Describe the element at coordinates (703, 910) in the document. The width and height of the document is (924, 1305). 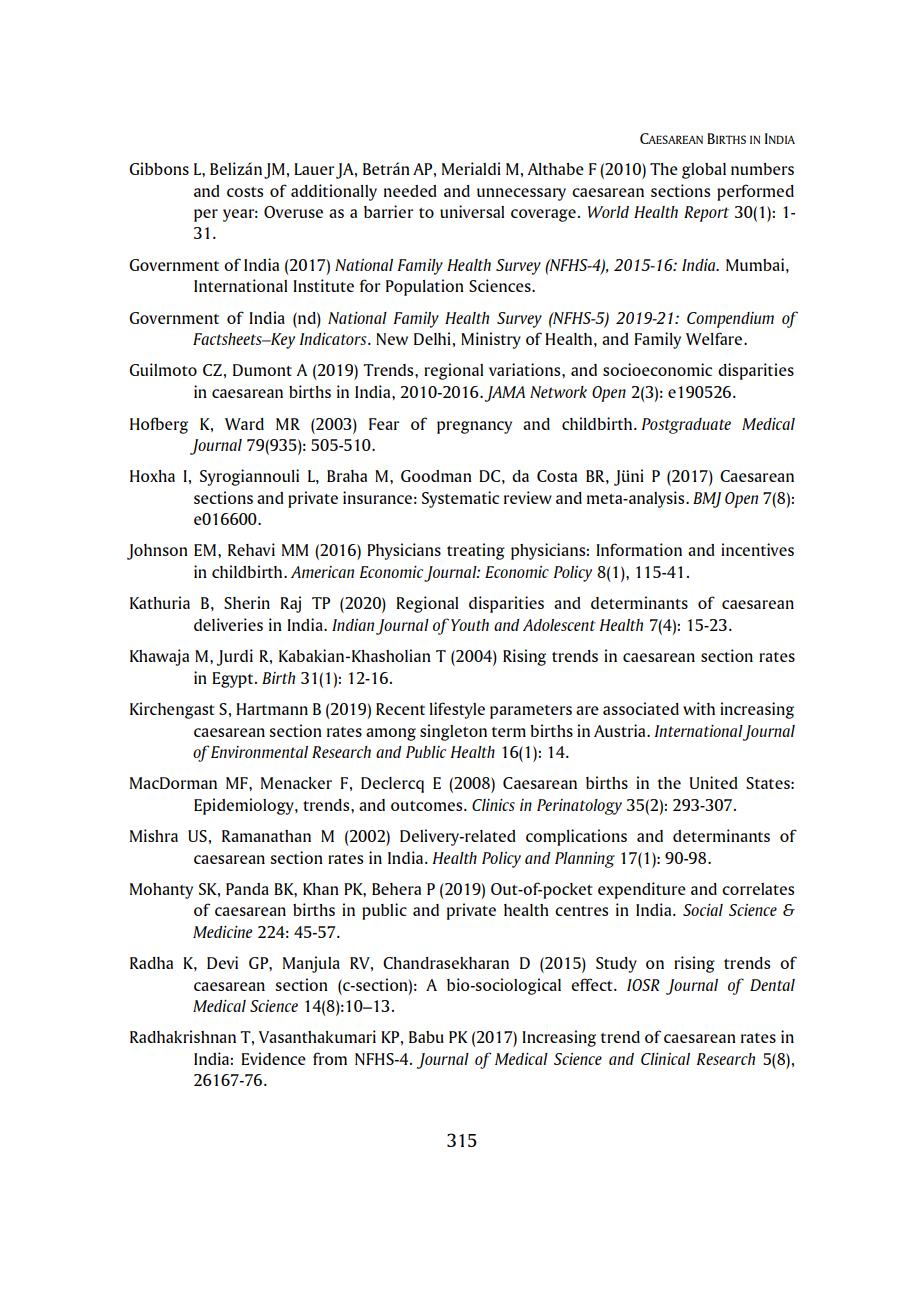
I see `Social` at that location.
